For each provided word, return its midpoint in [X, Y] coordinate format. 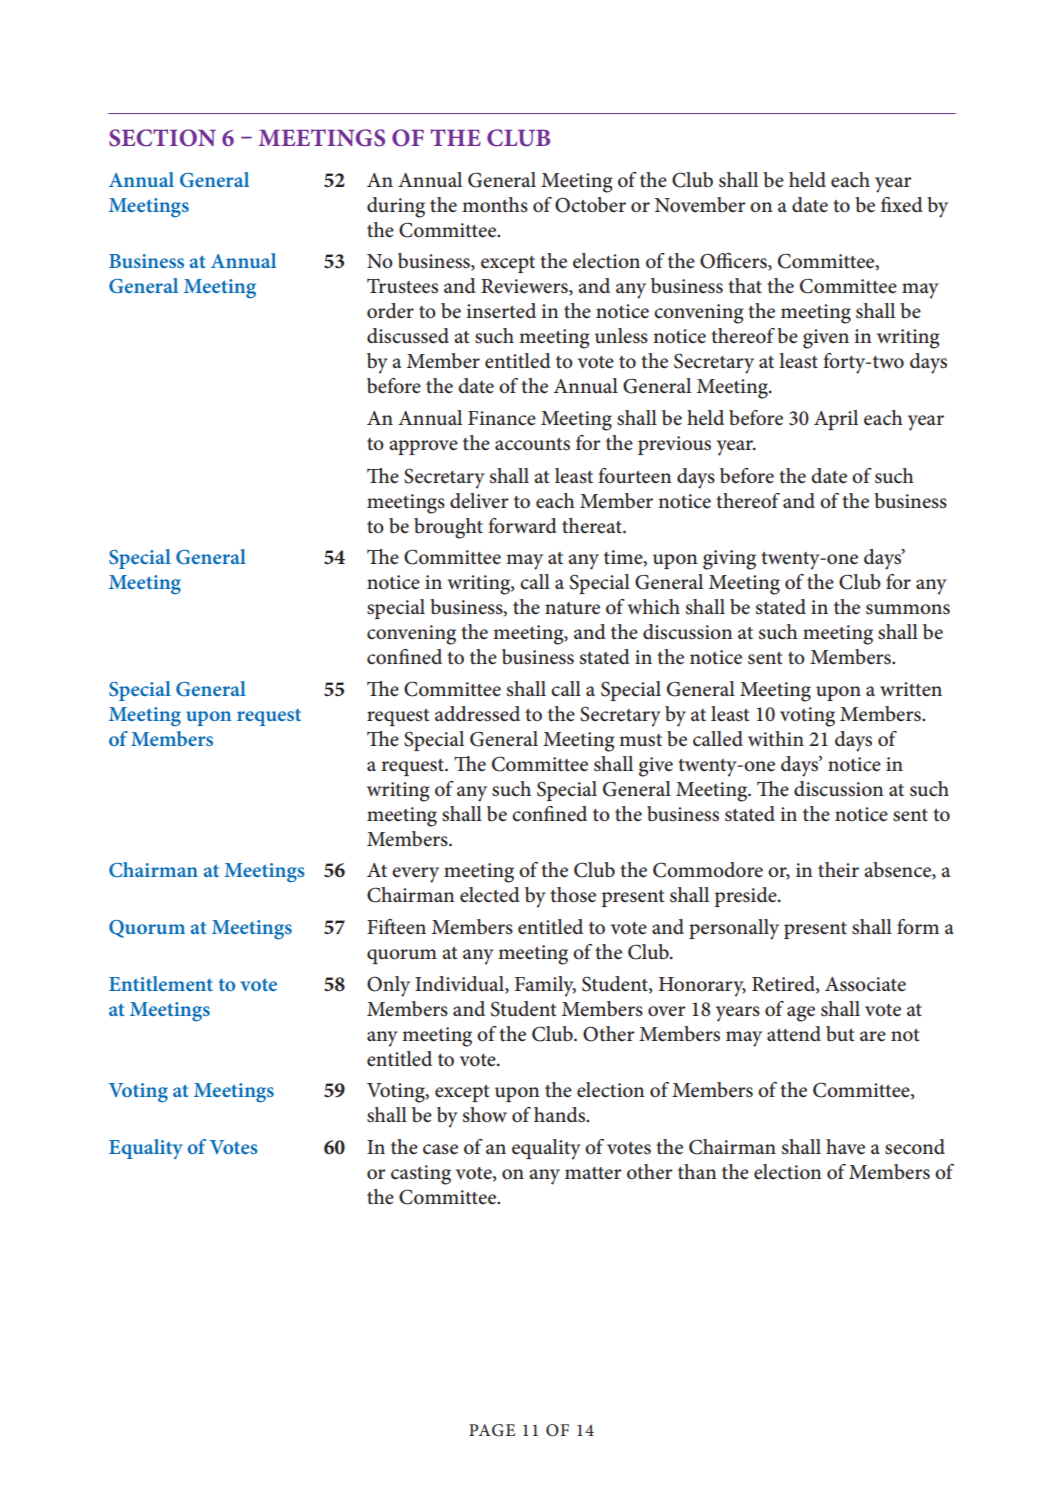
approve [423, 447]
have [845, 1147]
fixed [902, 205]
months [495, 205]
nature [572, 608]
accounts [532, 444]
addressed [477, 714]
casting [421, 1175]
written [911, 689]
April [836, 420]
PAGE [492, 1430]
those [573, 895]
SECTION [162, 138]
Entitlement [161, 983]
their [838, 870]
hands [561, 1115]
